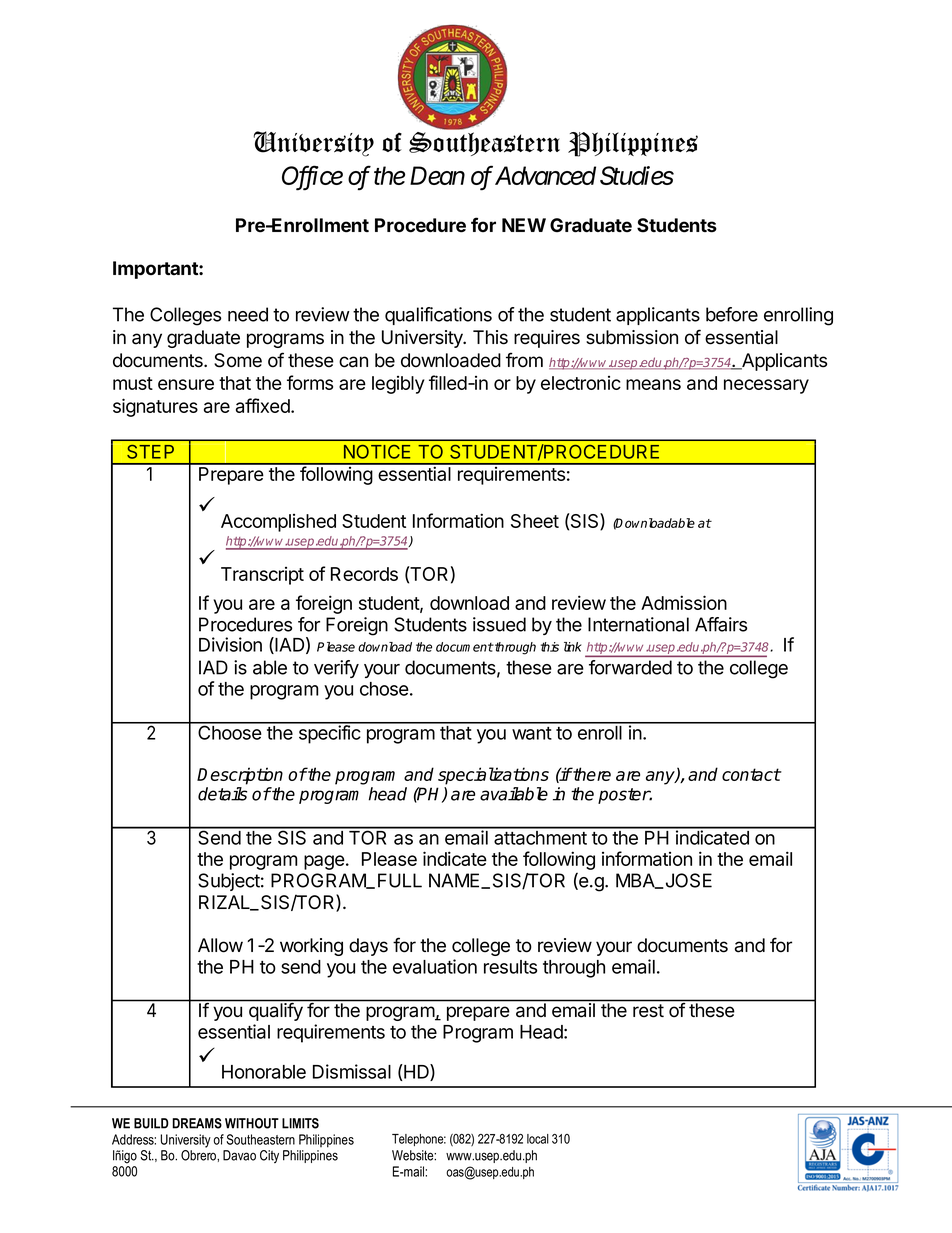 The height and width of the screenshot is (1233, 952). What do you see at coordinates (230, 644) in the screenshot?
I see `Division` at bounding box center [230, 644].
